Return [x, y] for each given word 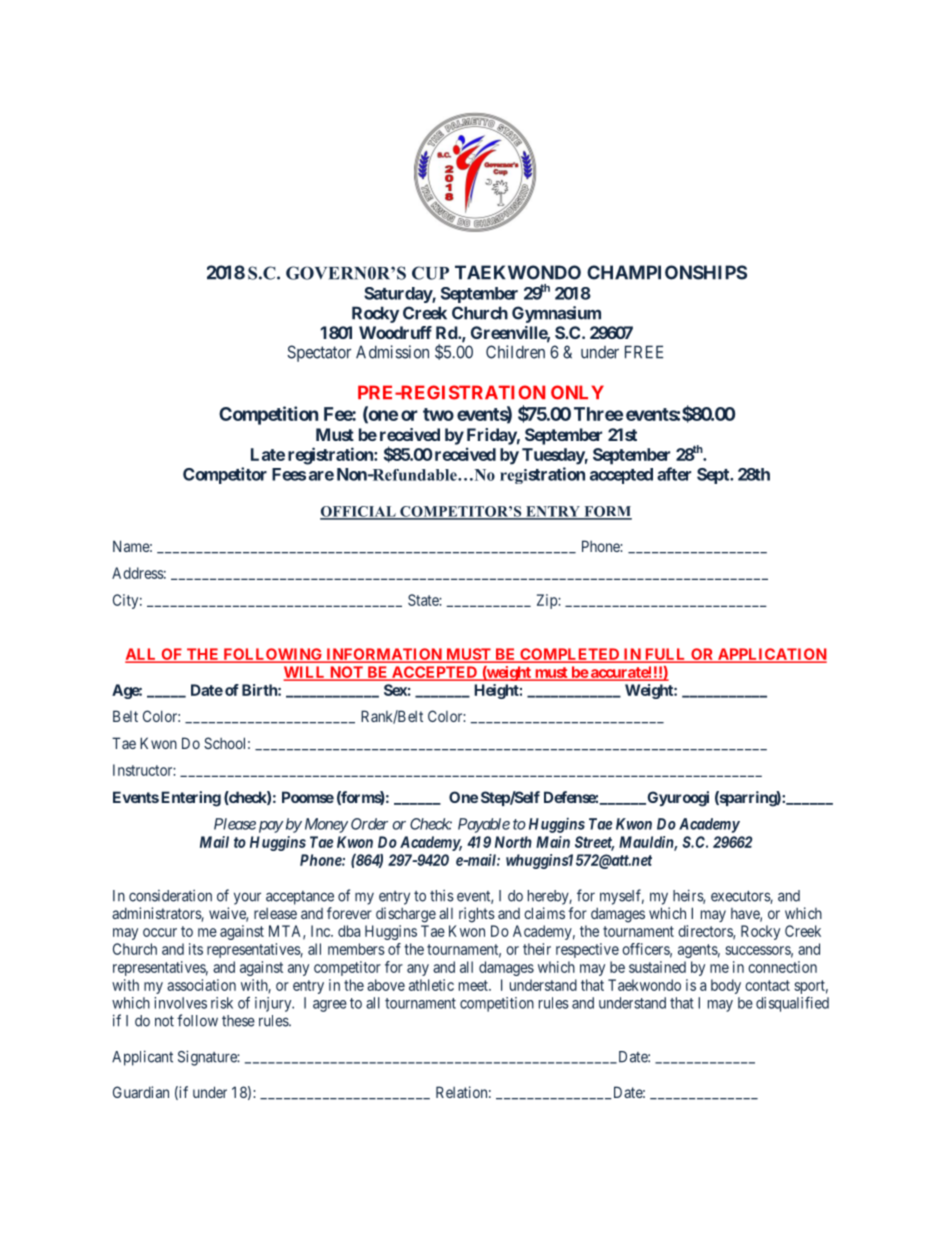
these [238, 1021]
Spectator [319, 353]
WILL [306, 673]
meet [474, 985]
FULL [665, 655]
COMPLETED [570, 655]
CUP [430, 273]
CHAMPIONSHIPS [667, 272]
